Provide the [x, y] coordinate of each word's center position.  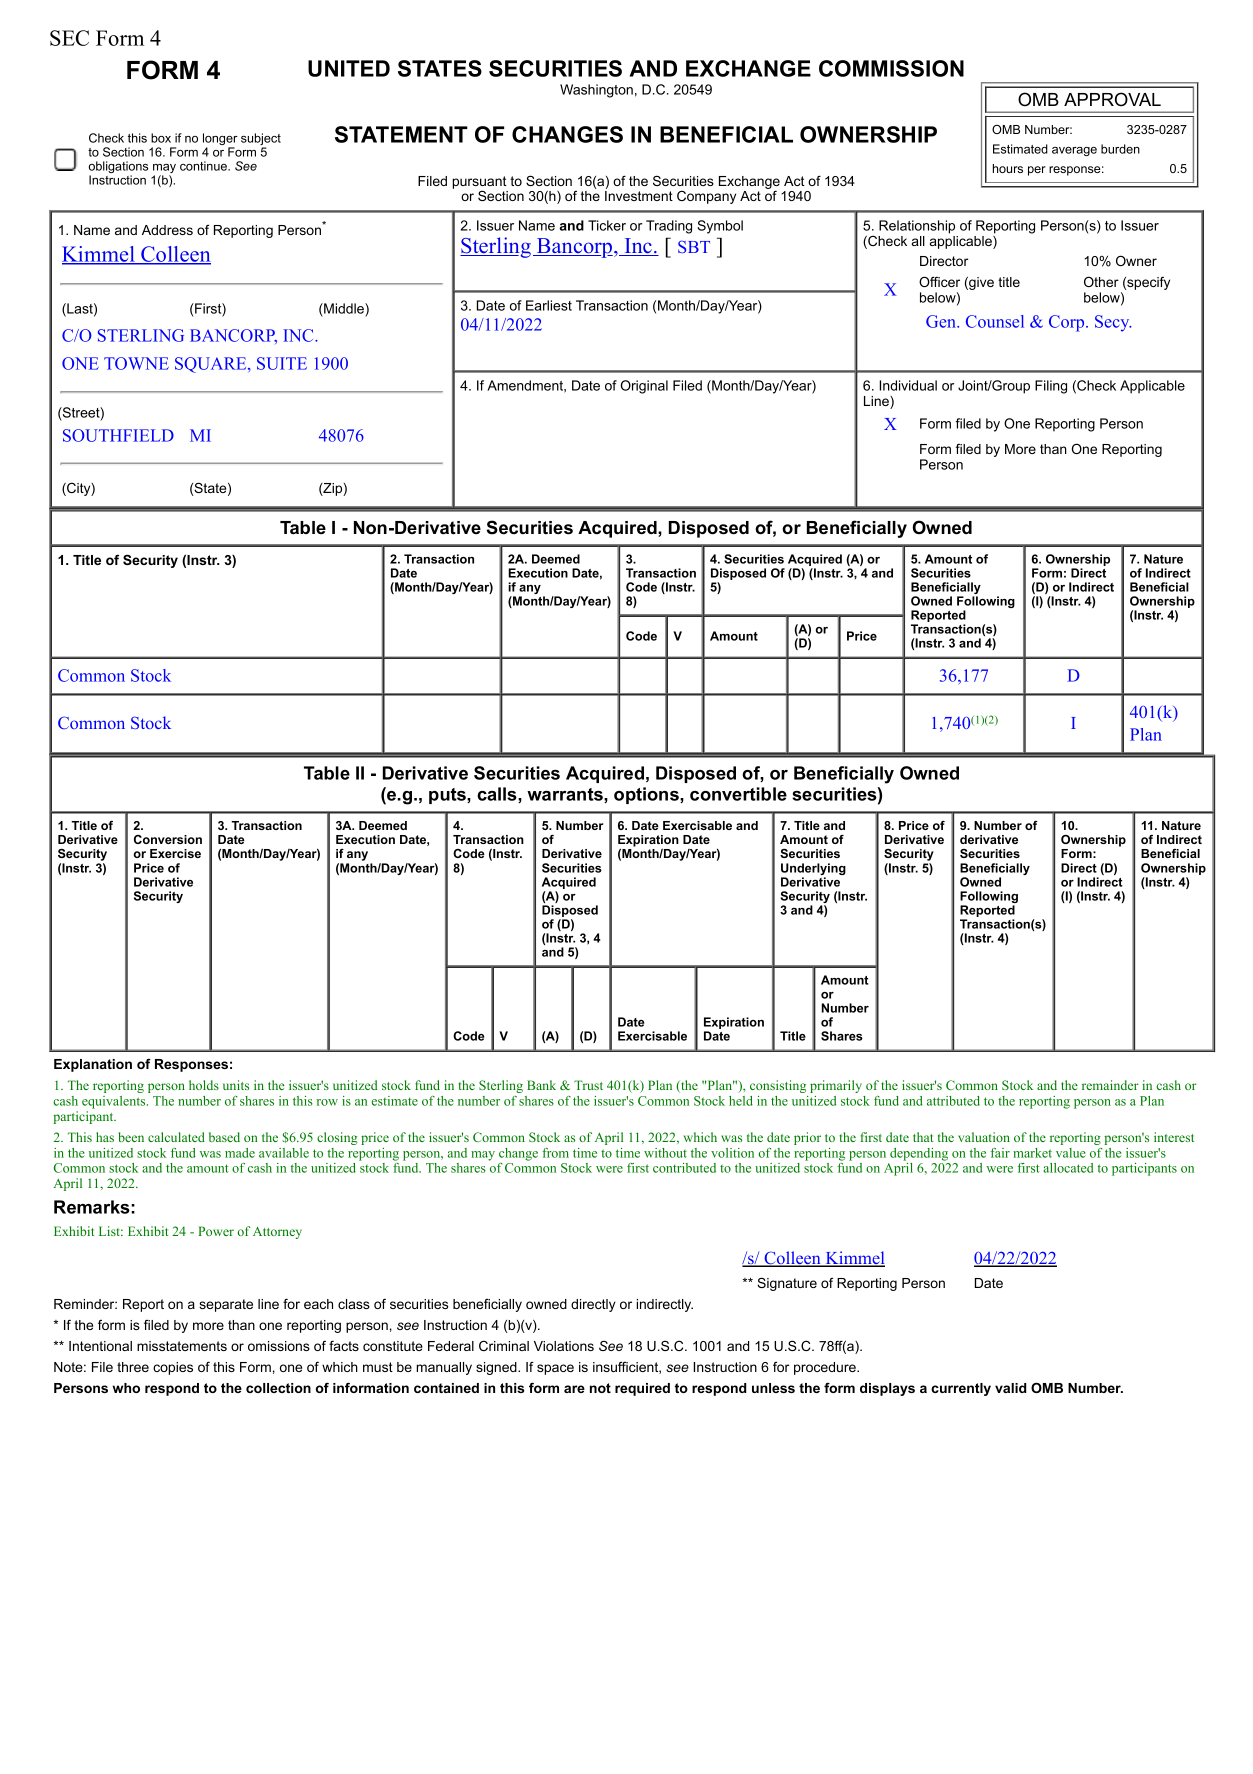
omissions [279, 1346]
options [647, 795]
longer [220, 140]
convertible [738, 794]
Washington [596, 91]
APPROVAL [1112, 99]
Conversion [168, 839]
